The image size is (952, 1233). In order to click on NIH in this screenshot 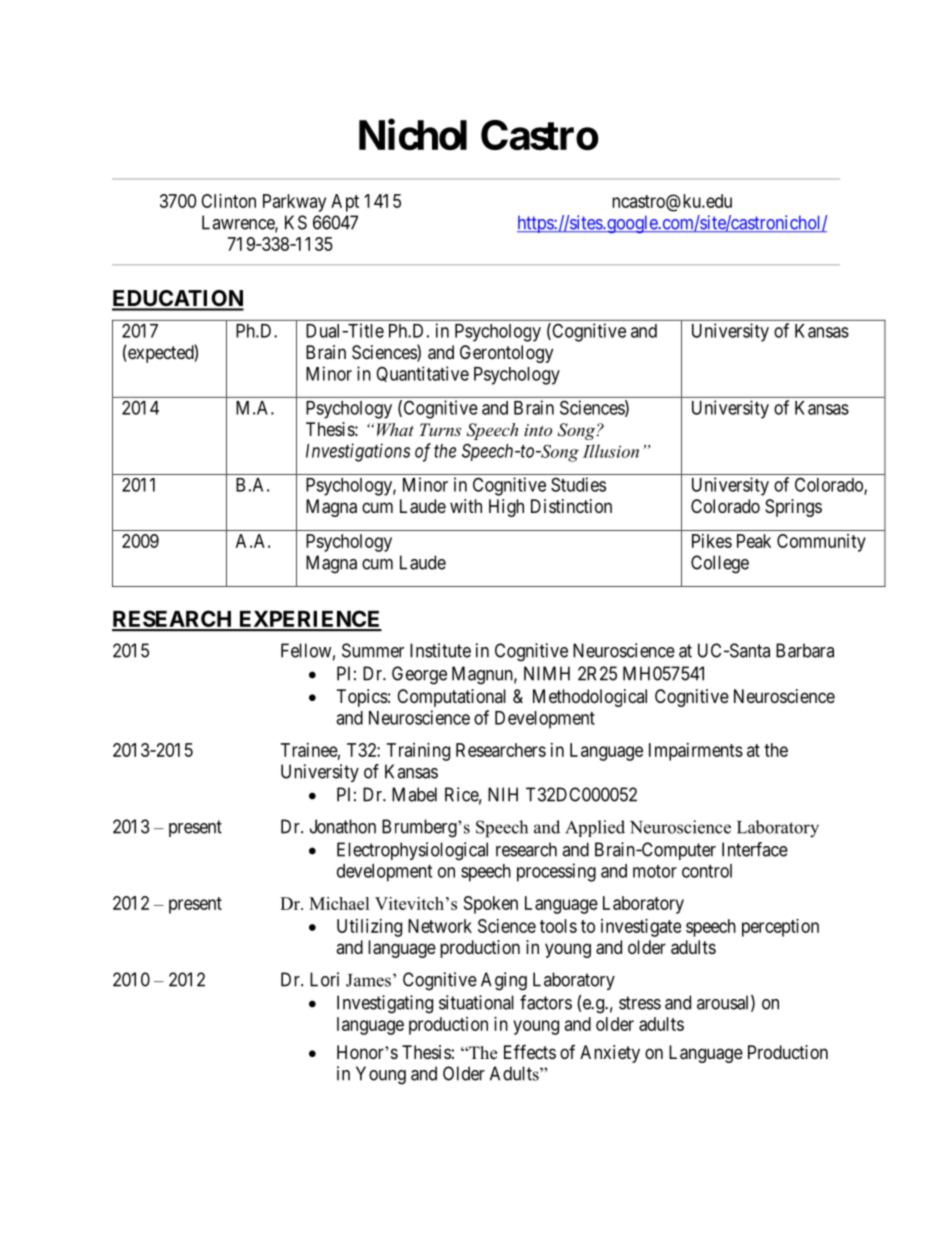, I will do `click(503, 794)`.
